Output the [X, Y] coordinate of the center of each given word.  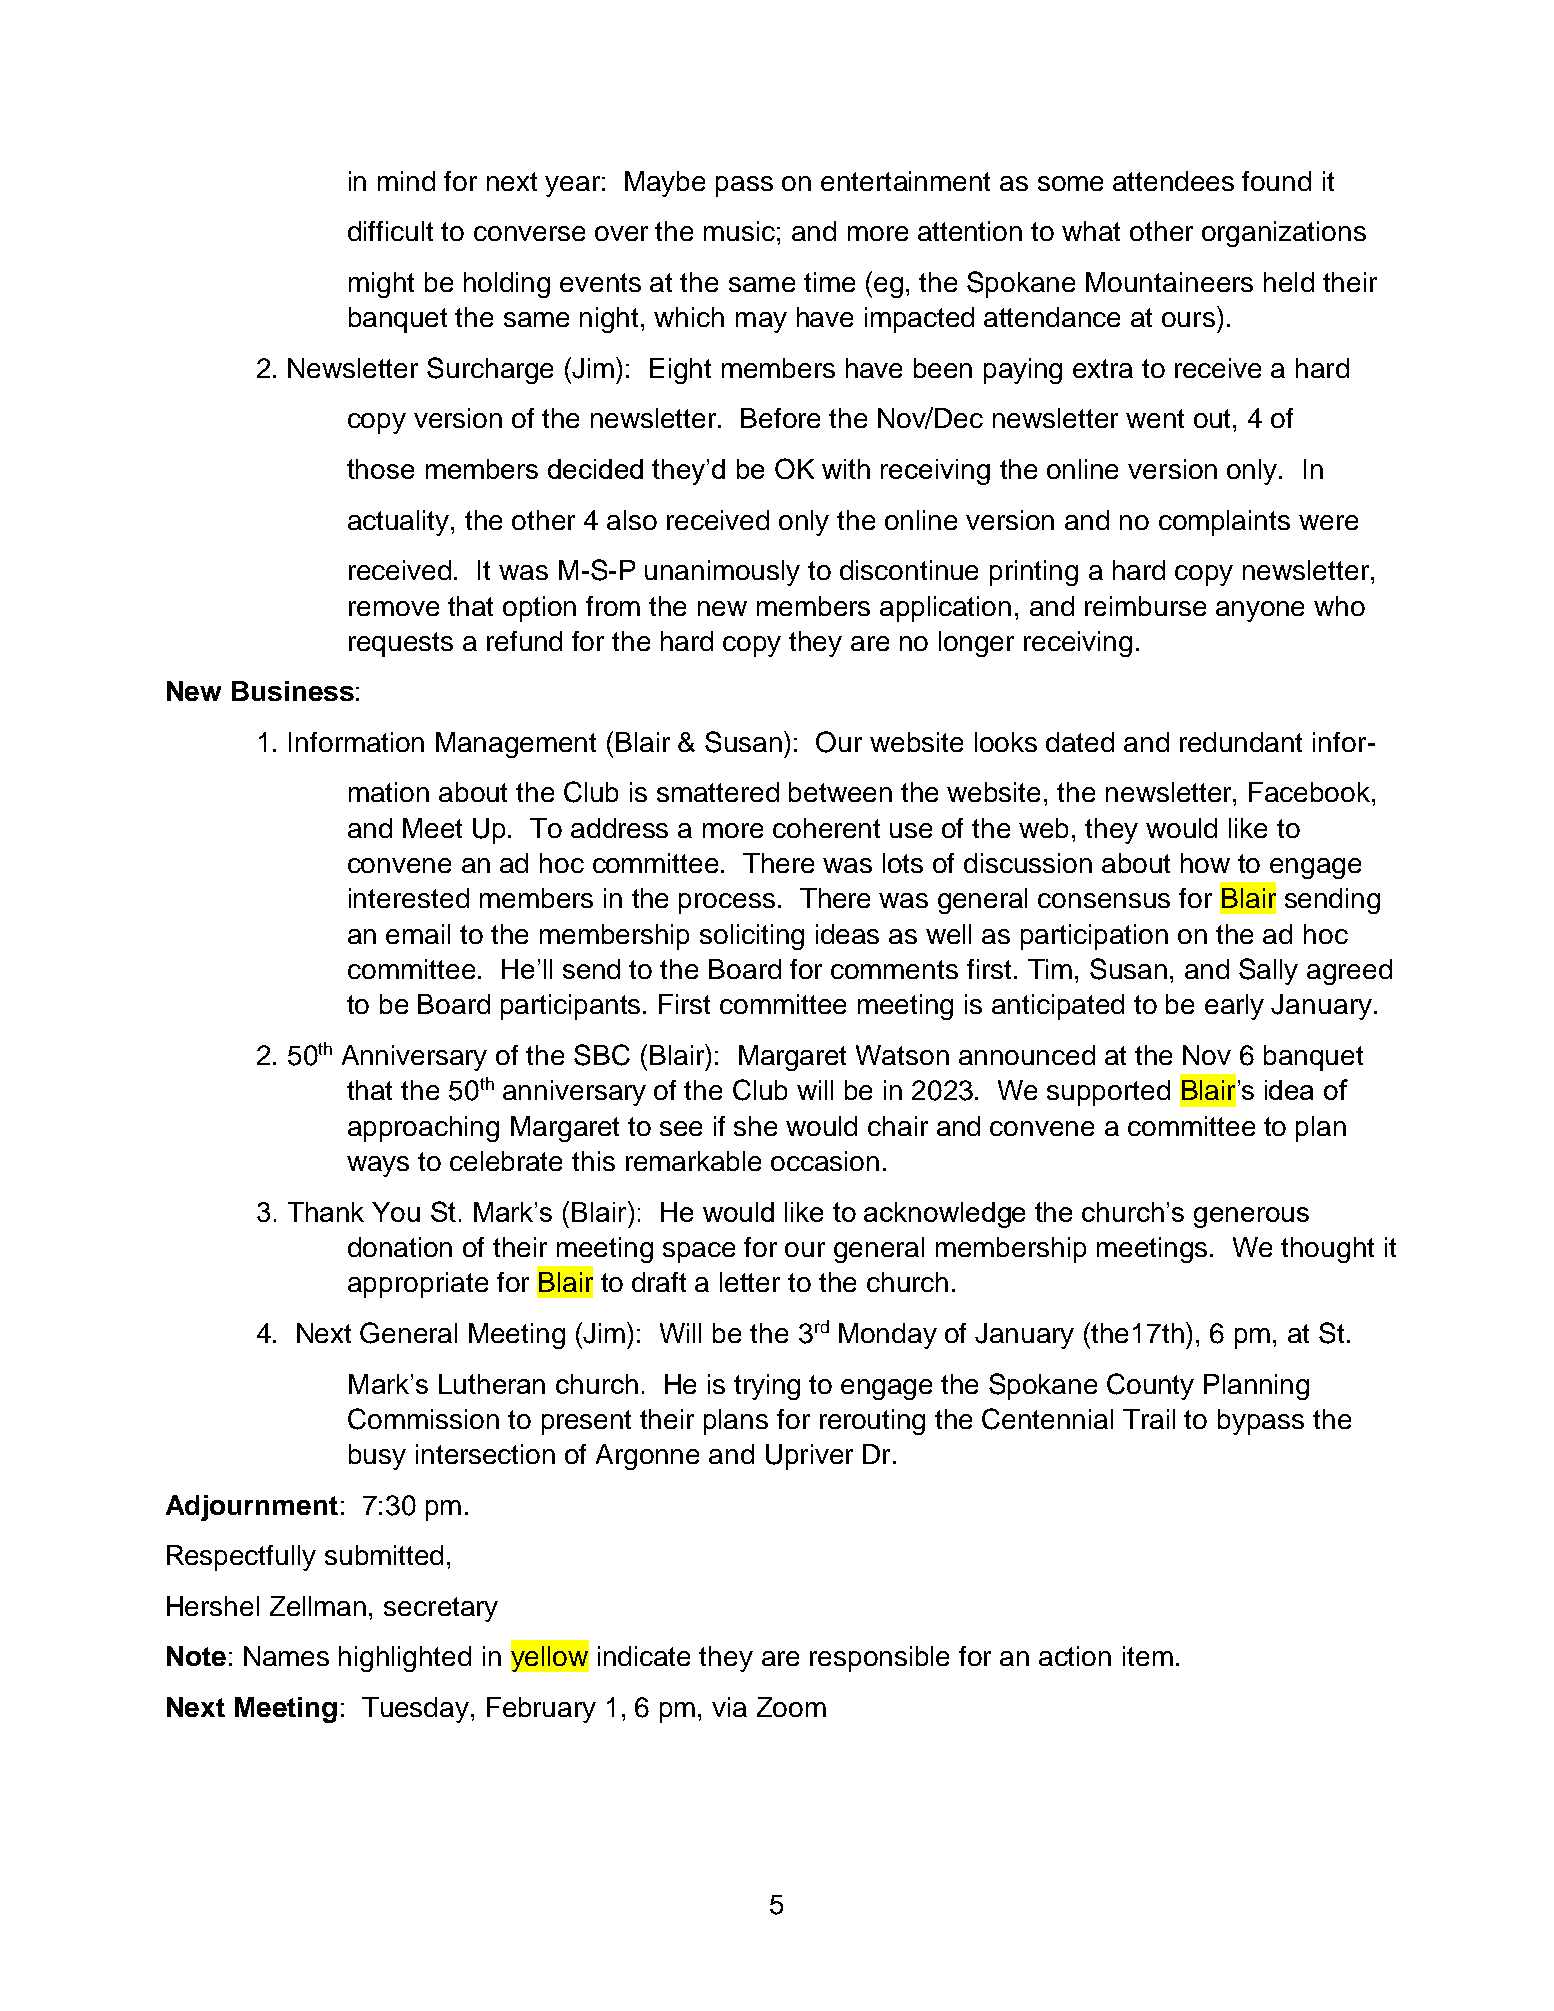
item [1148, 1656]
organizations [1284, 234]
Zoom [791, 1707]
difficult [390, 231]
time [829, 282]
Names [286, 1656]
